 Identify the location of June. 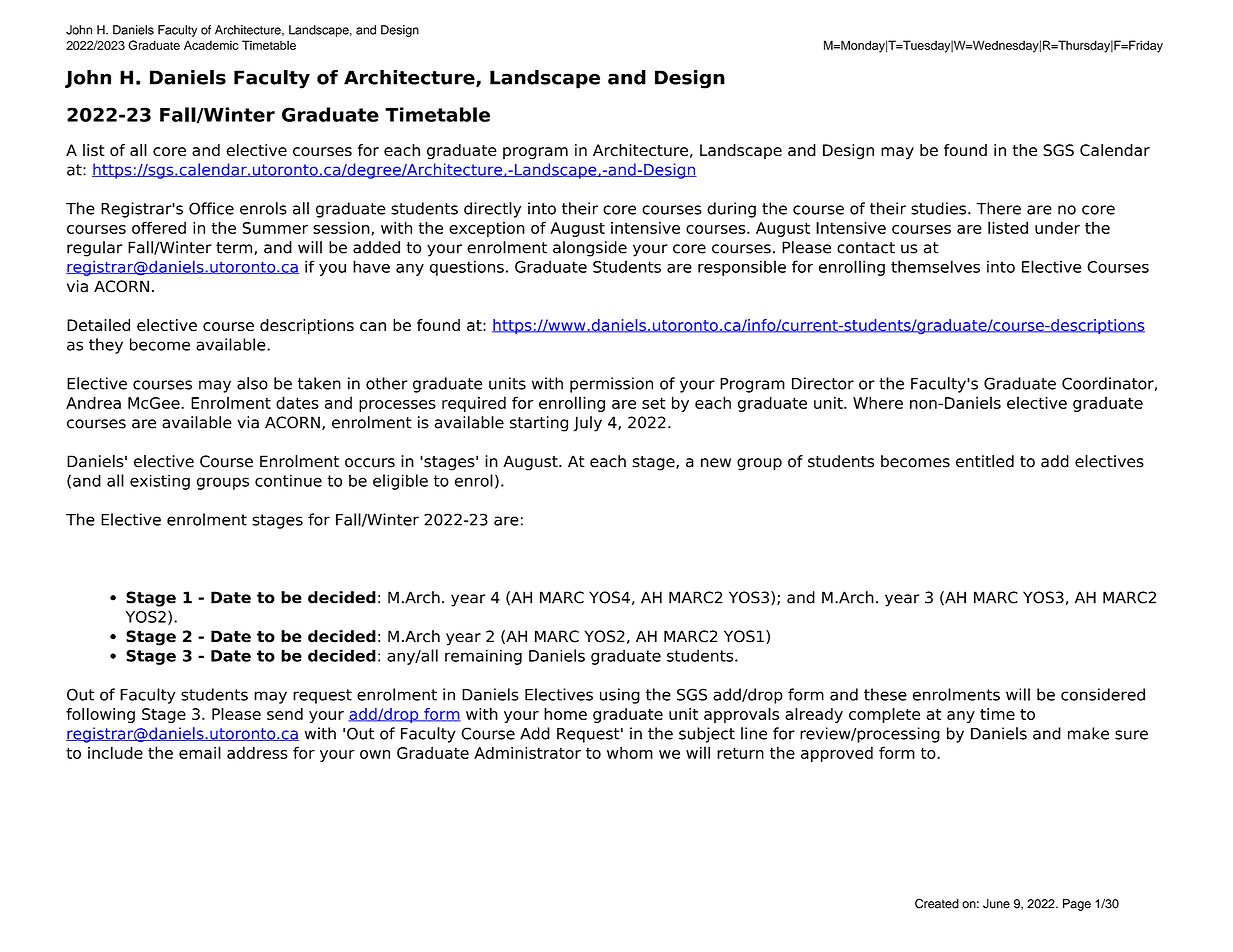
(996, 904).
